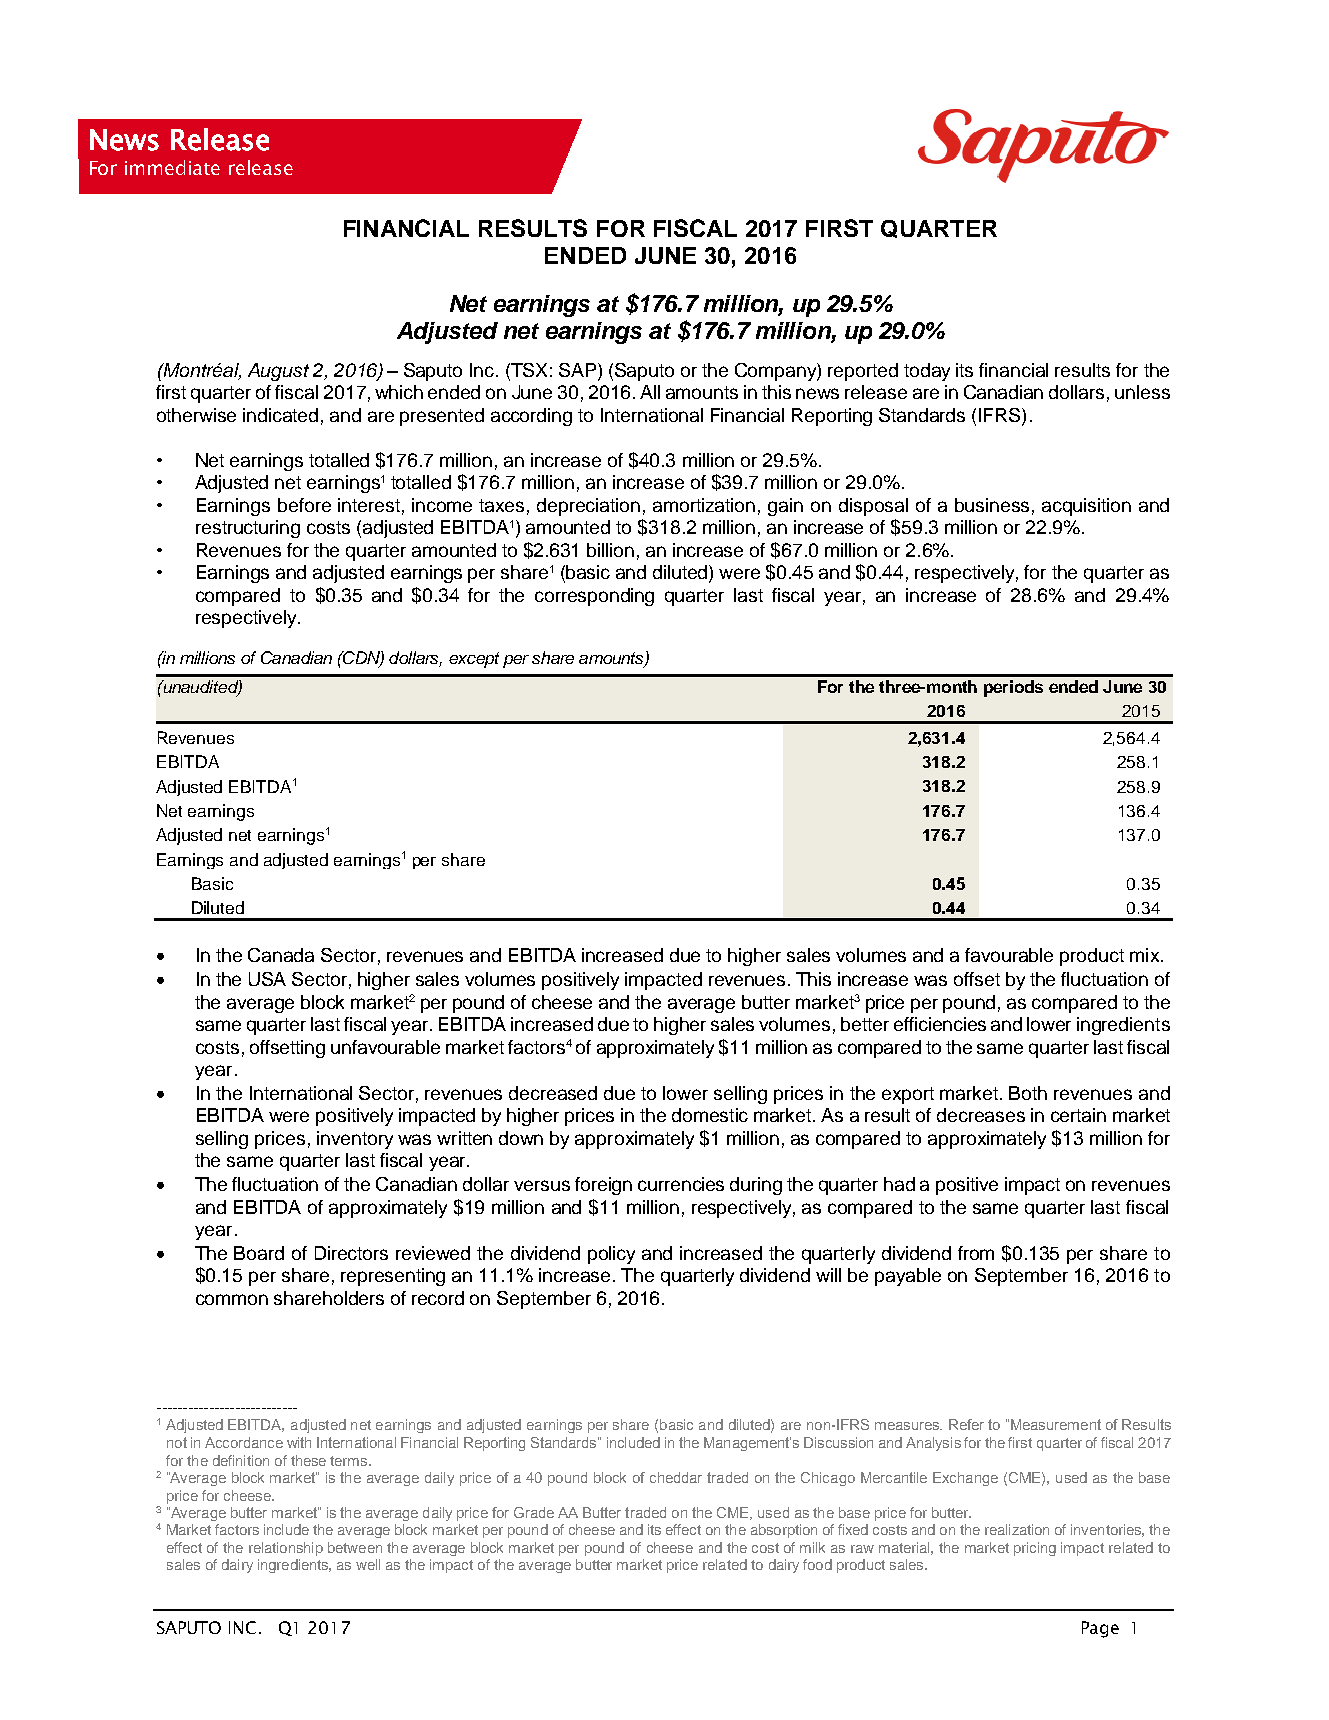 This screenshot has height=1720, width=1329. Describe the element at coordinates (610, 550) in the screenshot. I see `billion` at that location.
